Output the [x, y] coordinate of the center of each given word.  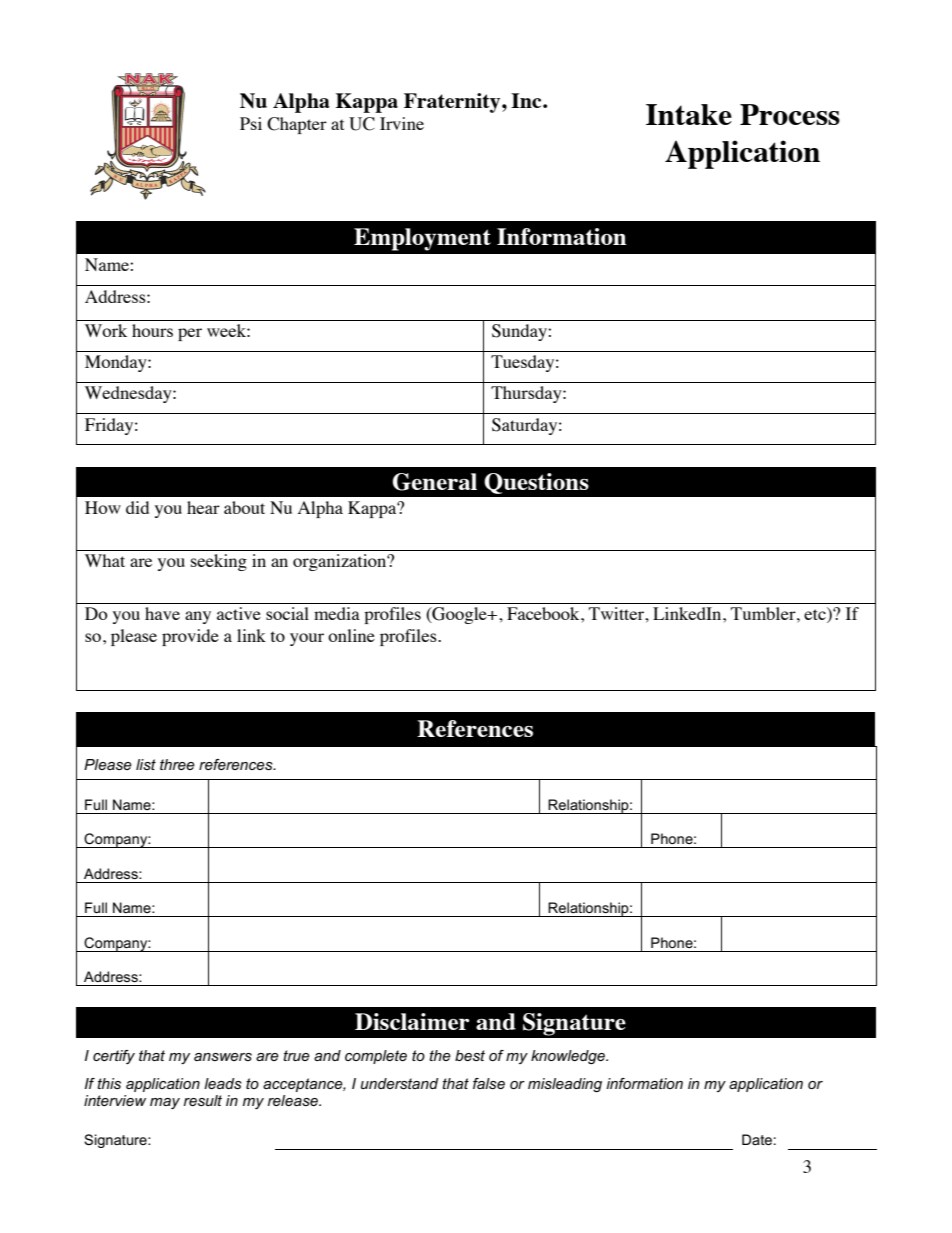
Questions [536, 483]
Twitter [617, 613]
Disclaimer [412, 1021]
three [177, 764]
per [190, 334]
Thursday [527, 394]
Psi [251, 123]
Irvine [402, 123]
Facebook [544, 613]
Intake [689, 114]
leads [223, 1083]
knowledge [569, 1057]
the [440, 1055]
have [162, 613]
